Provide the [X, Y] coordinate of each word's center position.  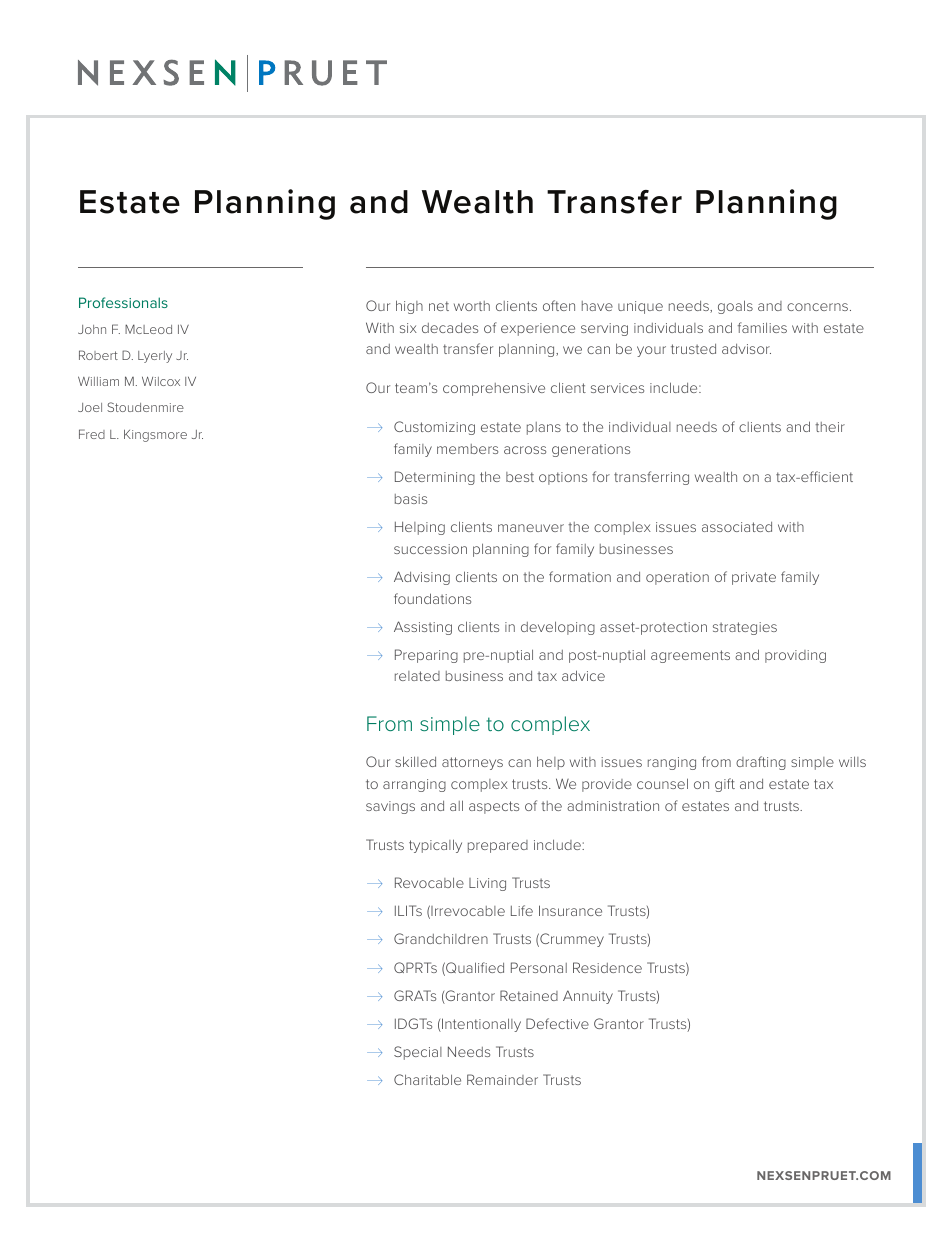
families [762, 327]
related [417, 676]
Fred [92, 434]
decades [450, 328]
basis [411, 499]
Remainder [502, 1079]
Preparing [426, 656]
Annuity [588, 997]
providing [795, 656]
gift [725, 785]
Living [487, 884]
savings [390, 807]
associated [737, 527]
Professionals [123, 302]
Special [418, 1053]
